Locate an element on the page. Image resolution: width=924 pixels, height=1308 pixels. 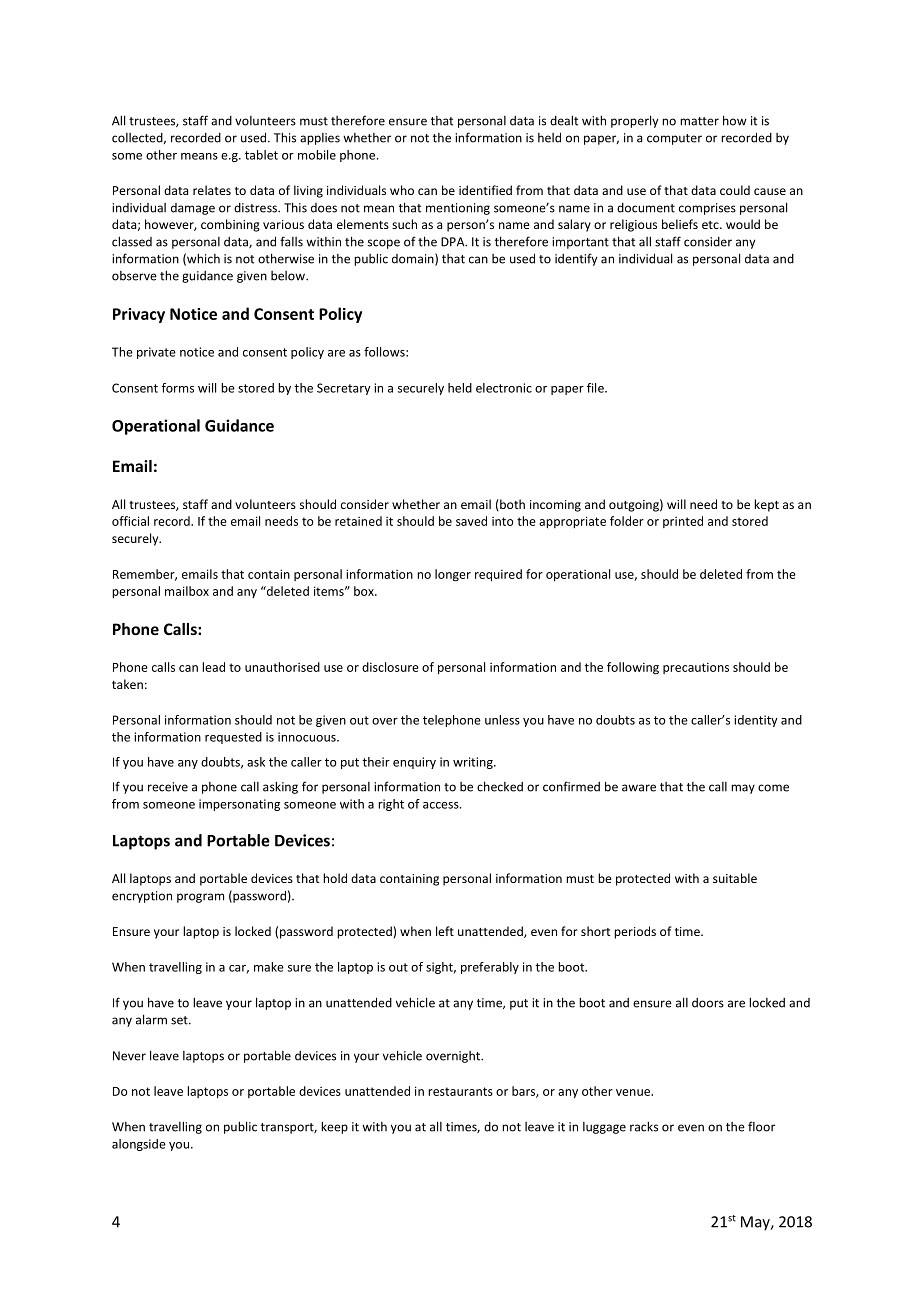
identified is located at coordinates (485, 190).
